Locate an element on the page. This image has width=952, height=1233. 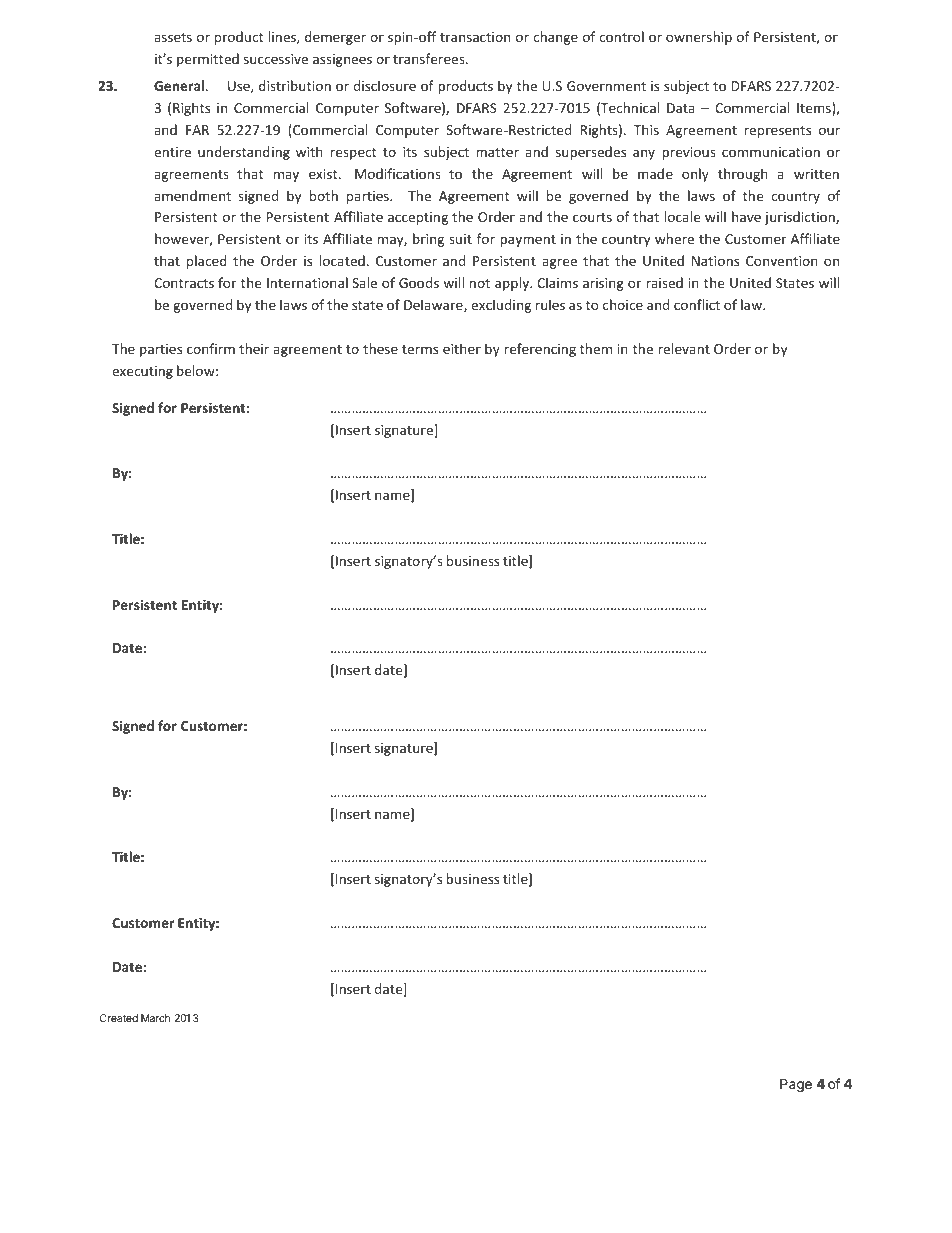
terms is located at coordinates (420, 349).
